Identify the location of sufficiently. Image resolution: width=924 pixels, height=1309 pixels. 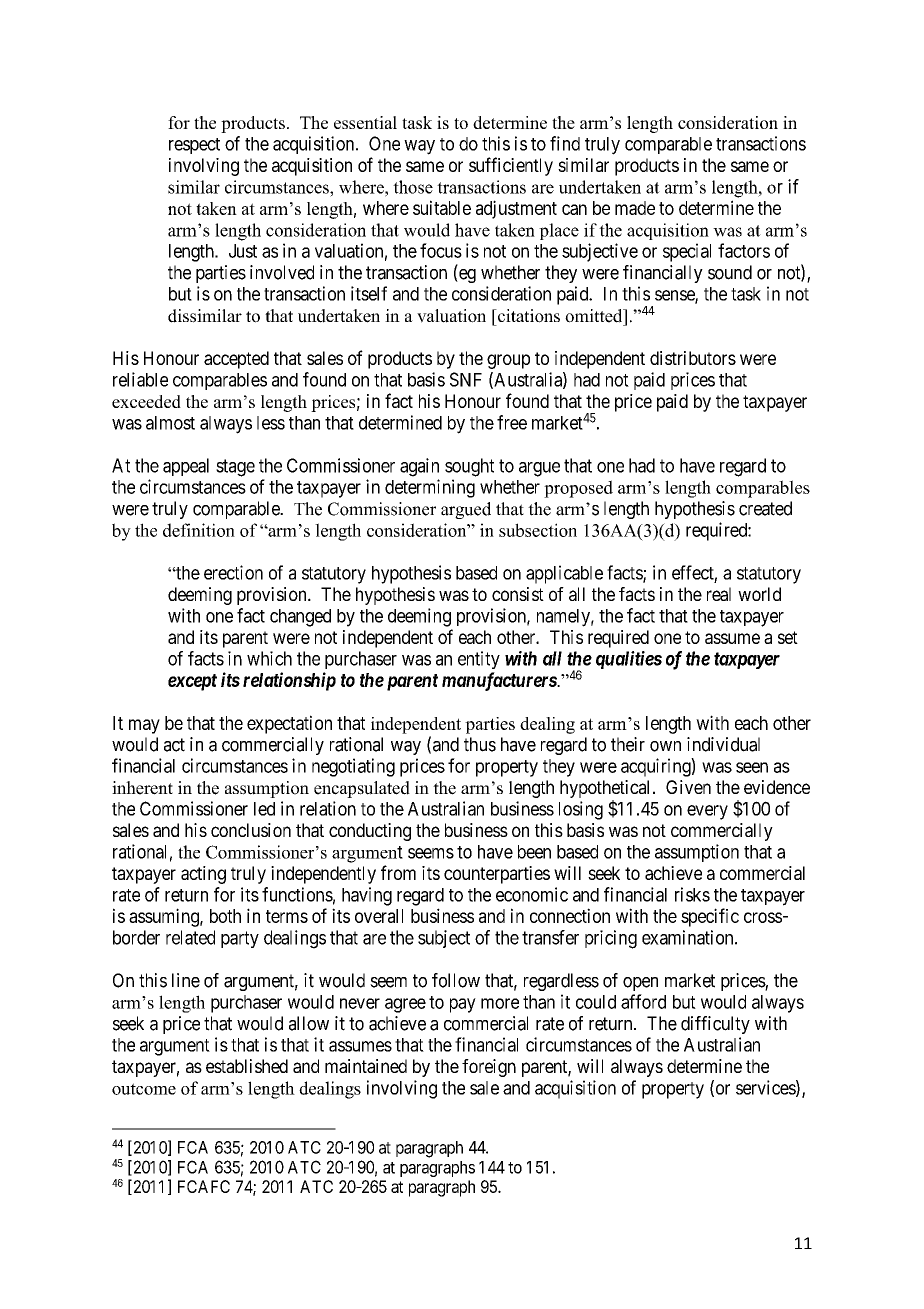
(511, 166).
